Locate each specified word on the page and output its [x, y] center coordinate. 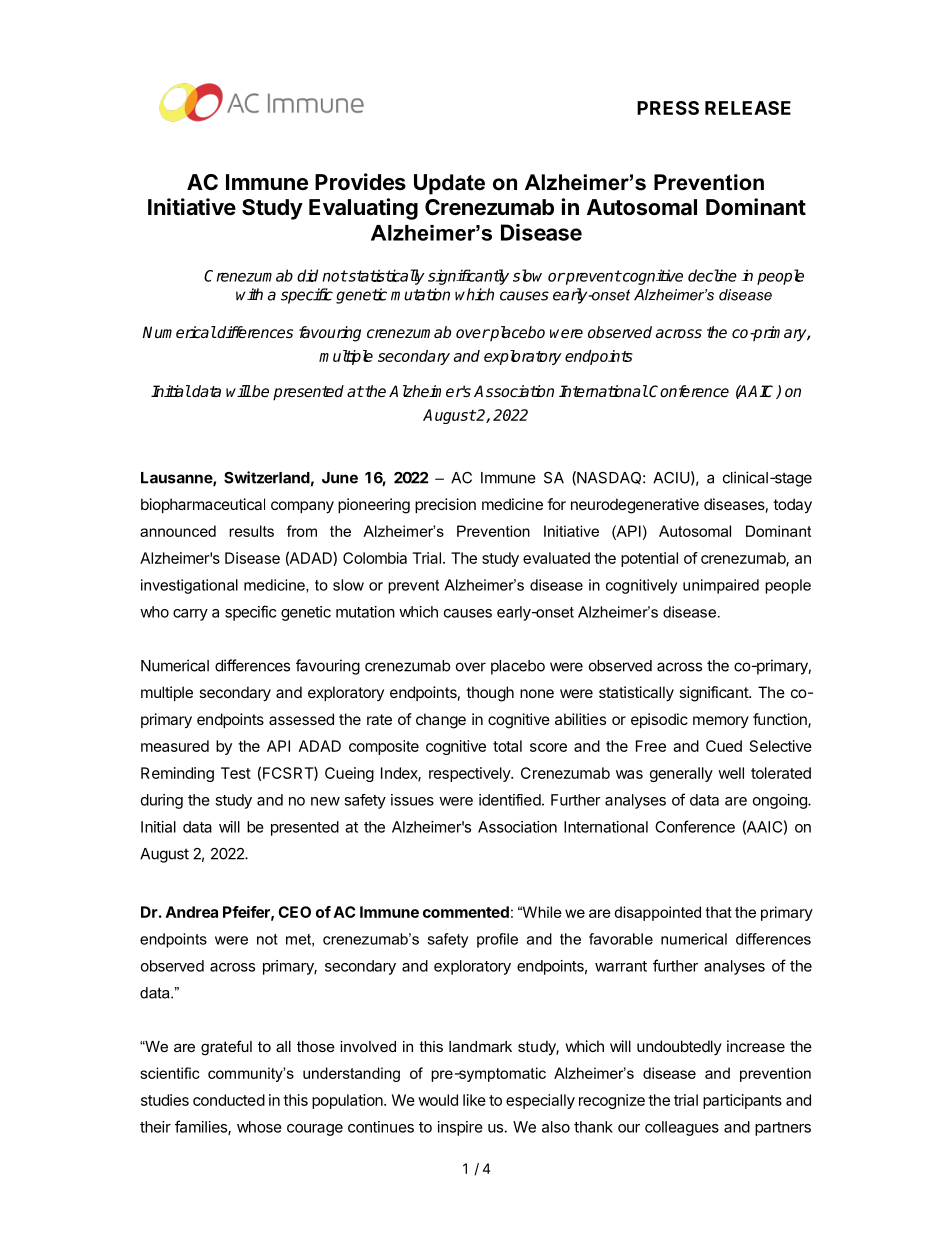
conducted [229, 1100]
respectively [470, 774]
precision [445, 505]
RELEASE [748, 108]
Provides [360, 181]
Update [449, 184]
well [731, 773]
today [792, 506]
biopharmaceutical [203, 505]
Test [236, 773]
